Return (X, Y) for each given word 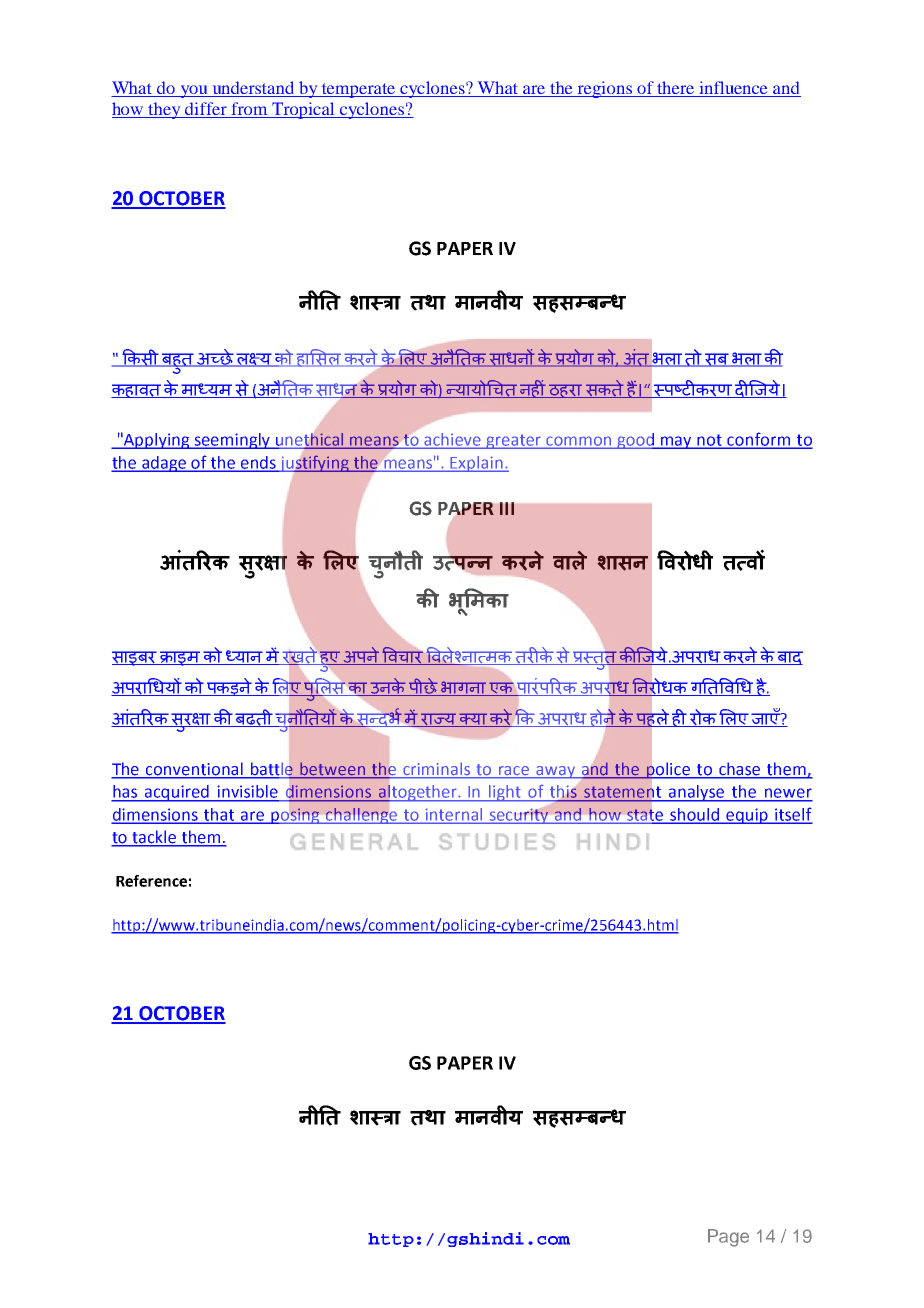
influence (733, 87)
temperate (359, 90)
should (695, 815)
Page (728, 1238)
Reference (151, 881)
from (249, 110)
